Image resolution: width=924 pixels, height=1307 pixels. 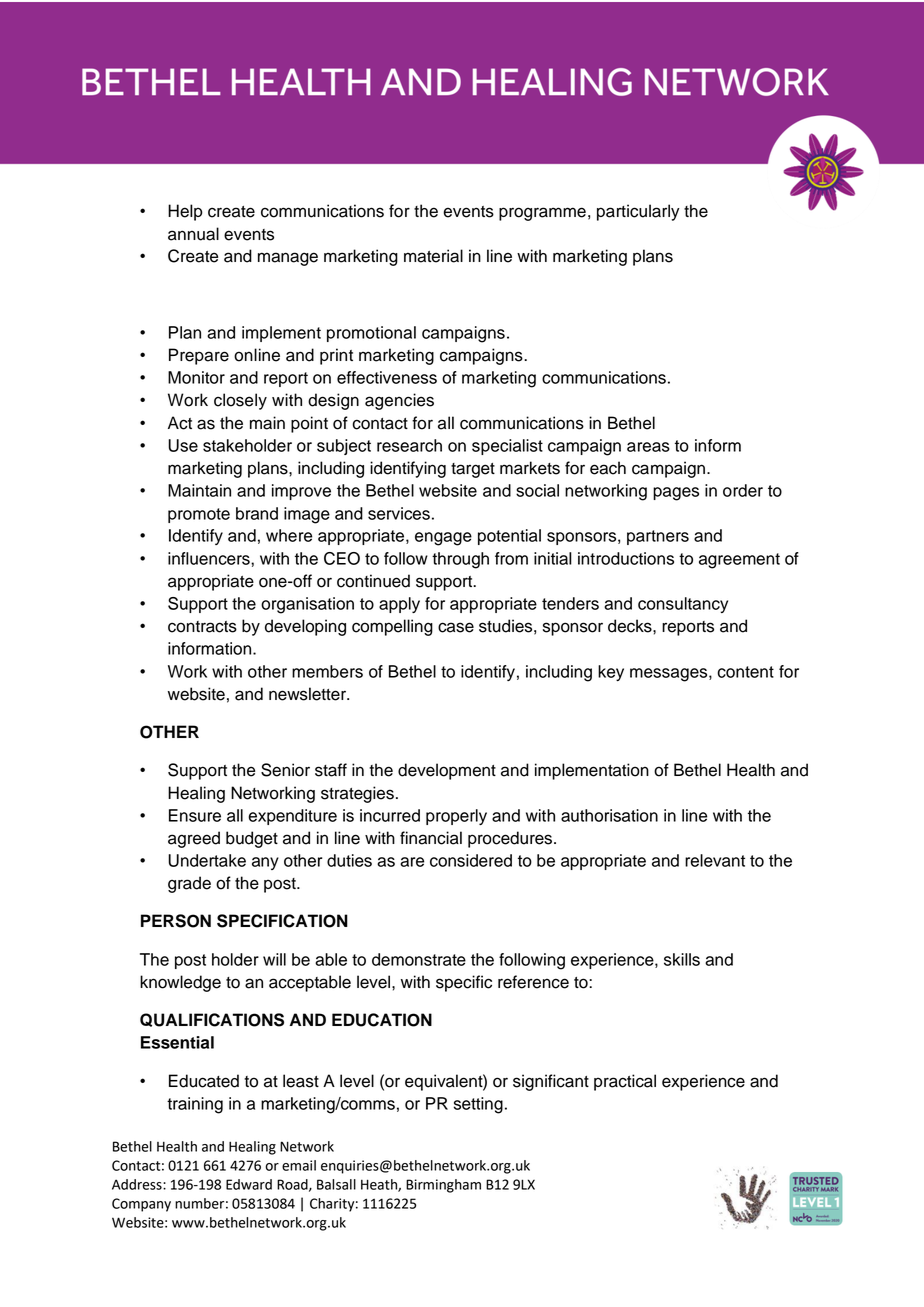 I want to click on particularly, so click(x=638, y=212).
